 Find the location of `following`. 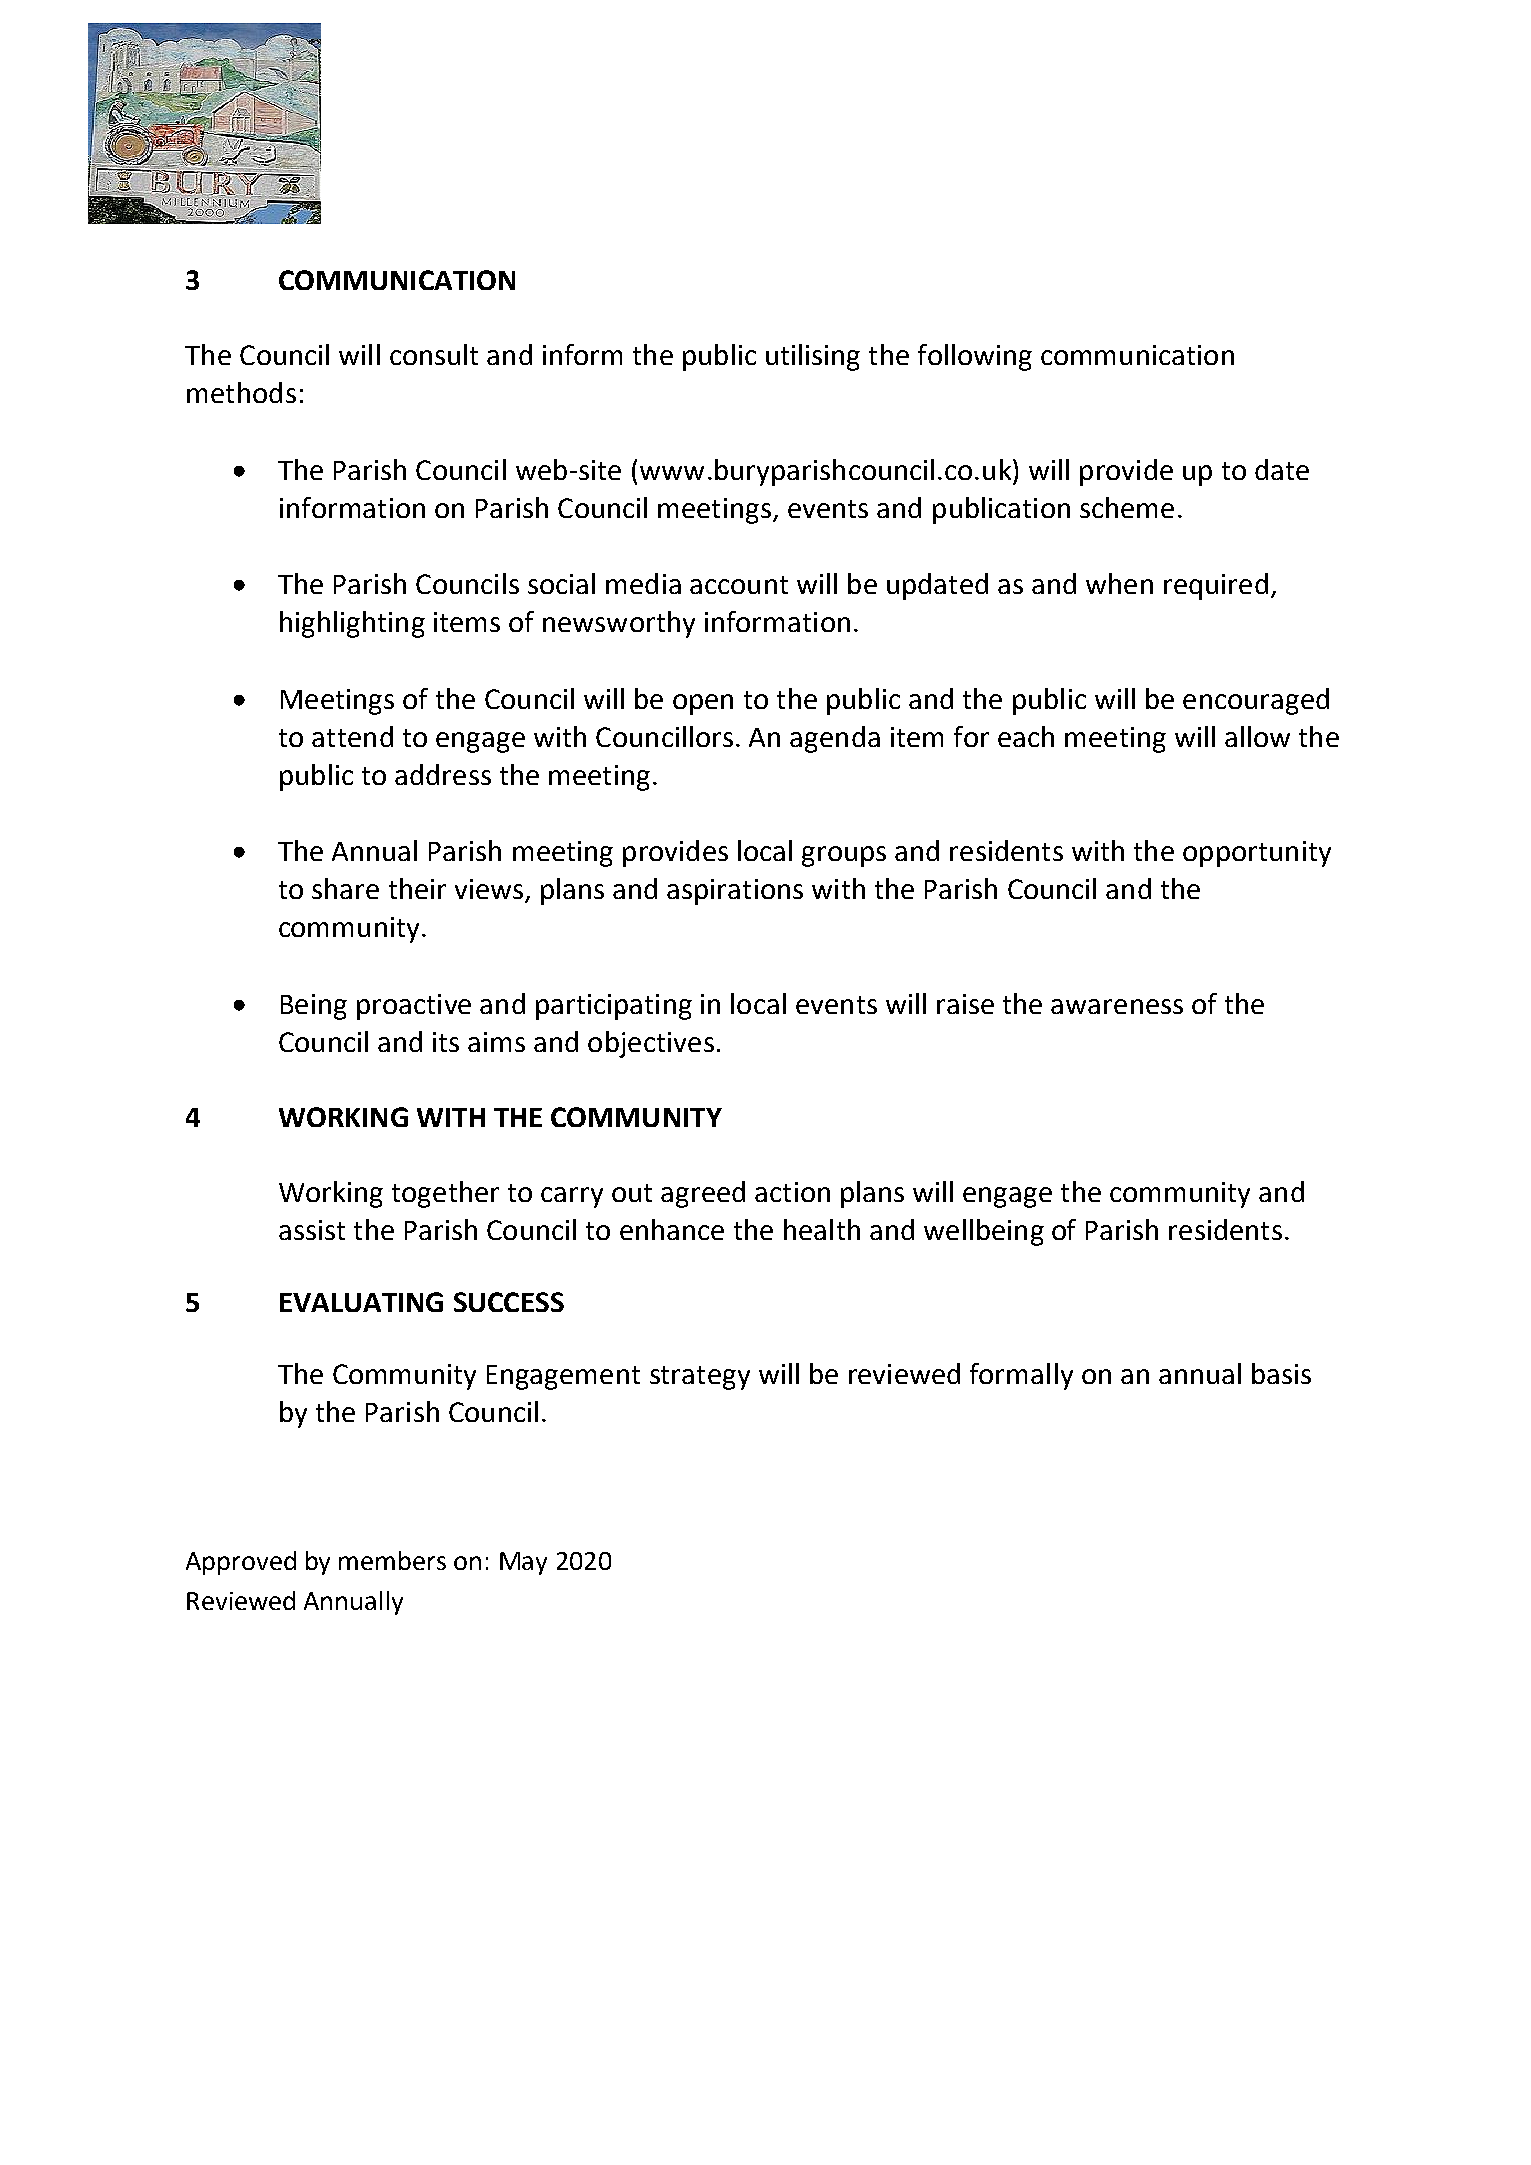

following is located at coordinates (975, 357).
